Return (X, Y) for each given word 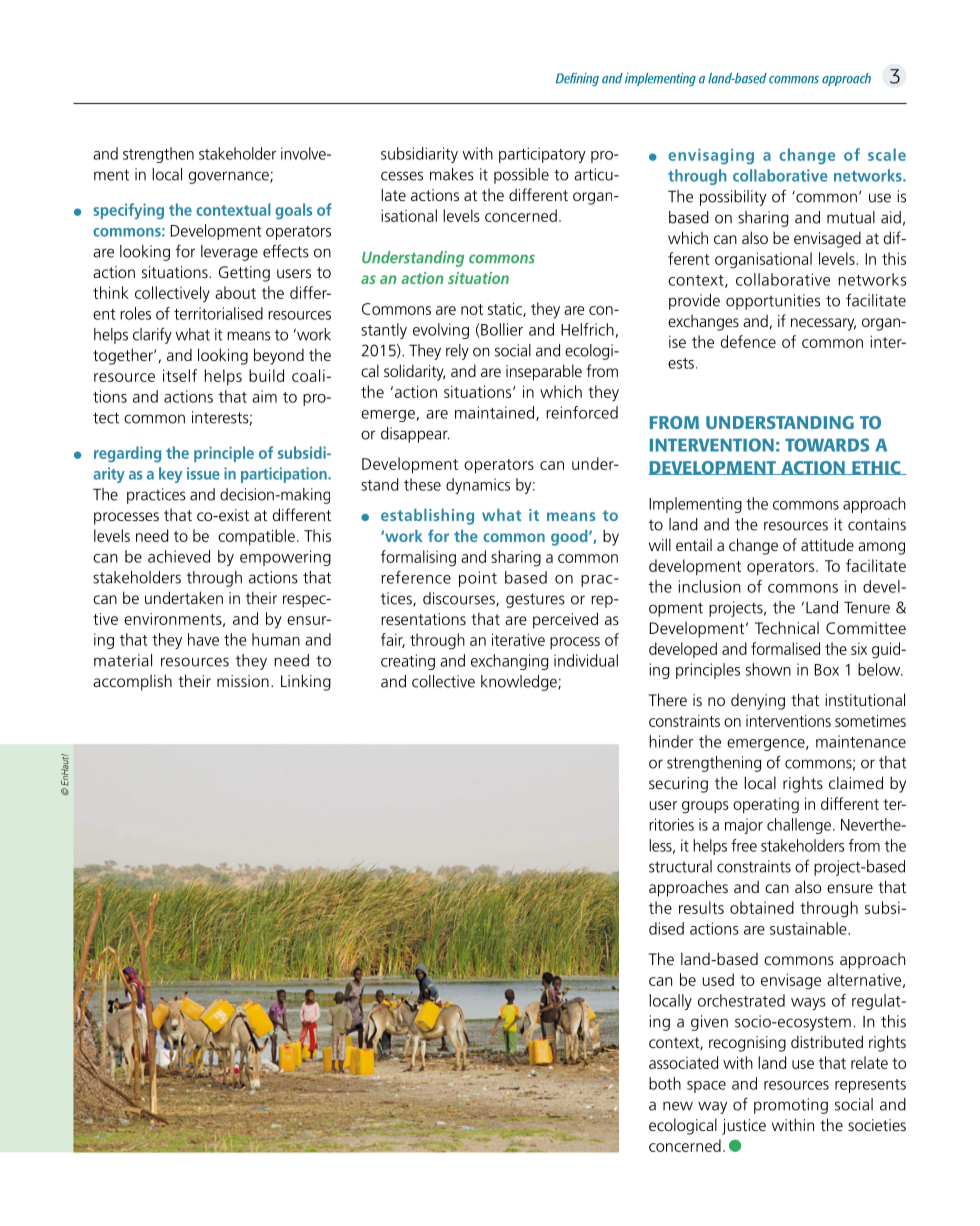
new (678, 1106)
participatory (542, 155)
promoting (791, 1106)
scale (887, 154)
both (665, 1083)
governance (230, 177)
